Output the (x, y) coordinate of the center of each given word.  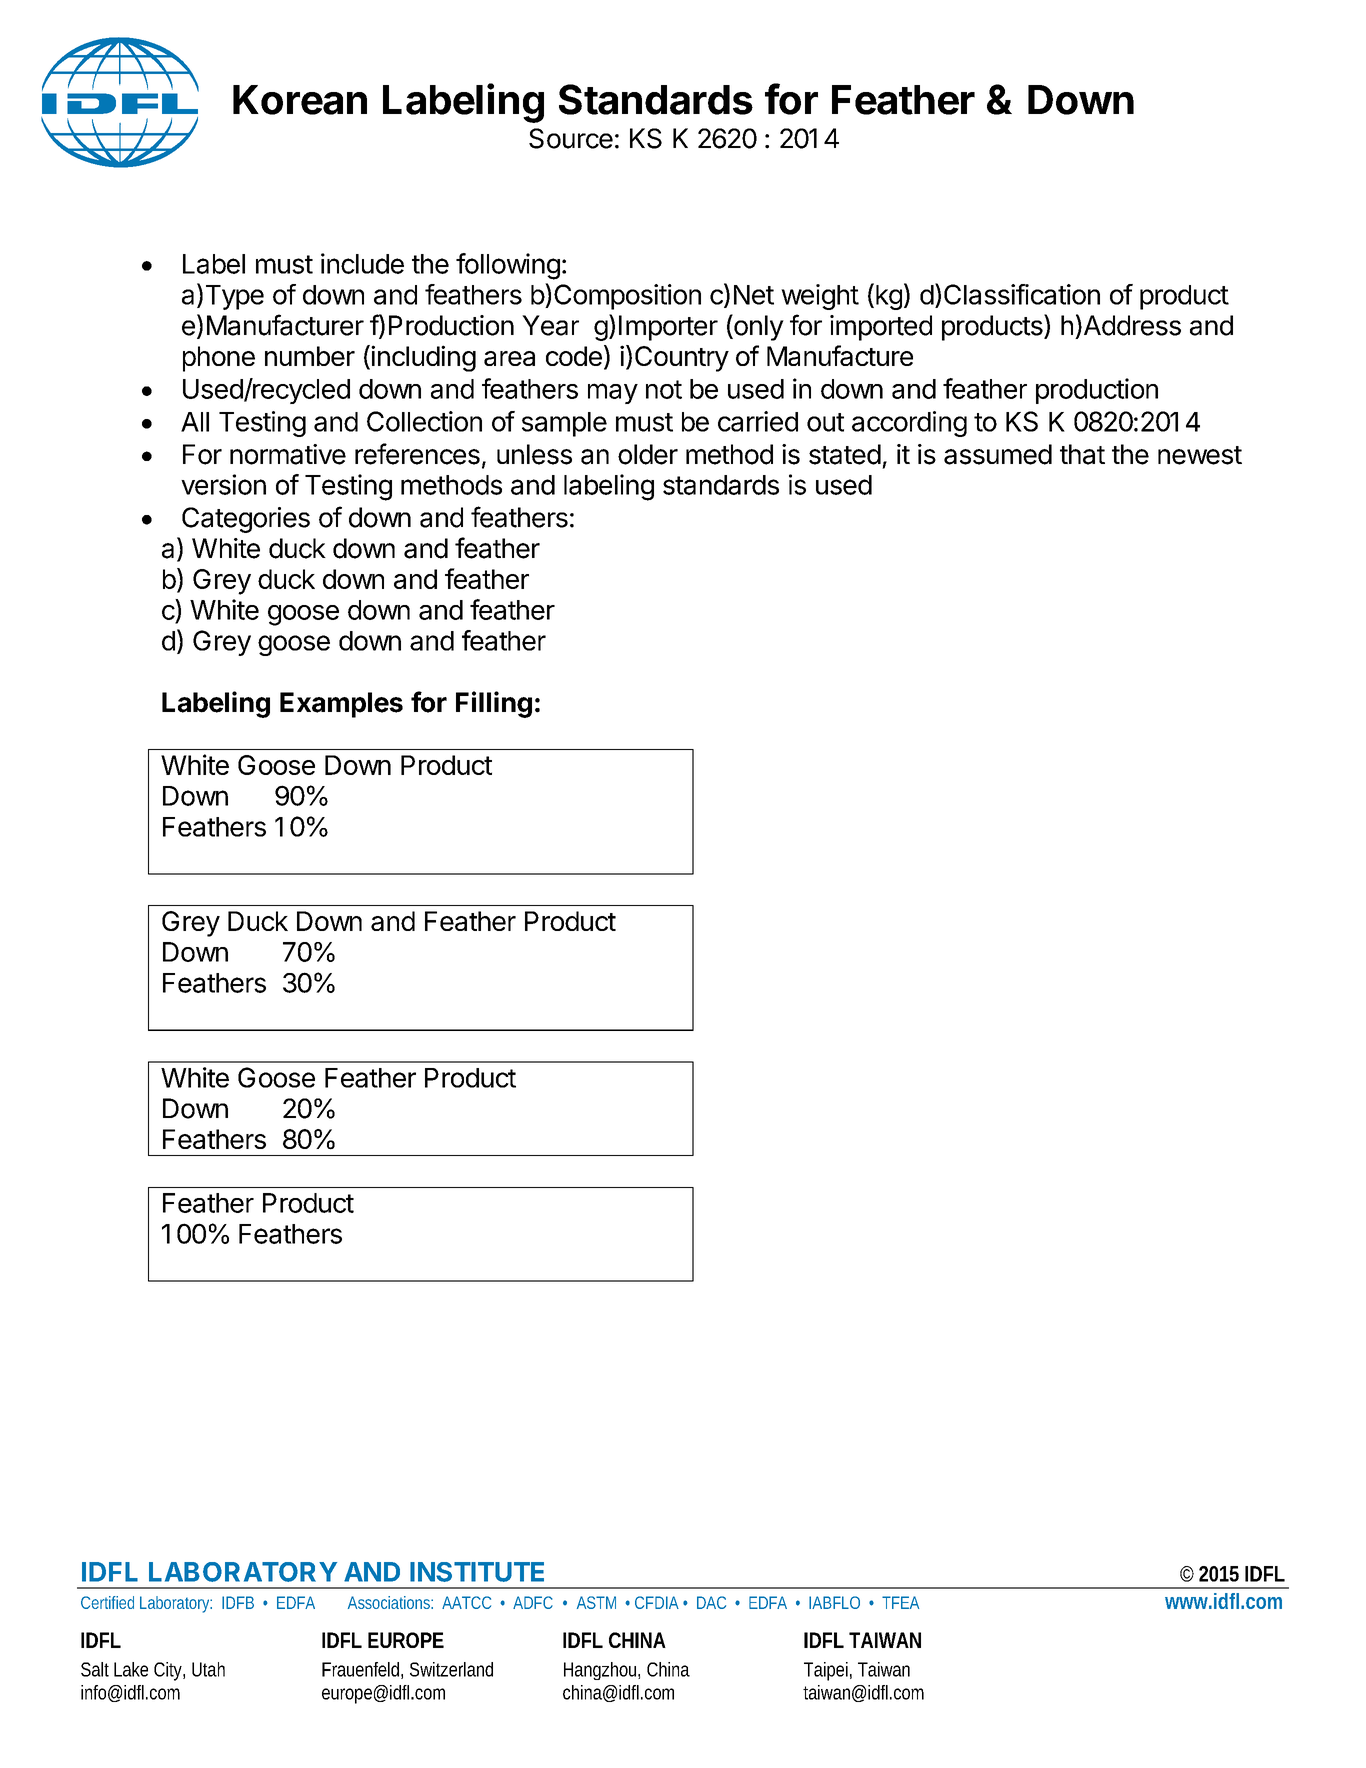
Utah (208, 1669)
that (1082, 454)
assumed (998, 454)
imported (881, 328)
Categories (246, 520)
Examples (341, 705)
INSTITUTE (477, 1572)
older (648, 454)
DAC (711, 1602)
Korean (300, 100)
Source (571, 138)
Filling (494, 704)
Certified (107, 1602)
